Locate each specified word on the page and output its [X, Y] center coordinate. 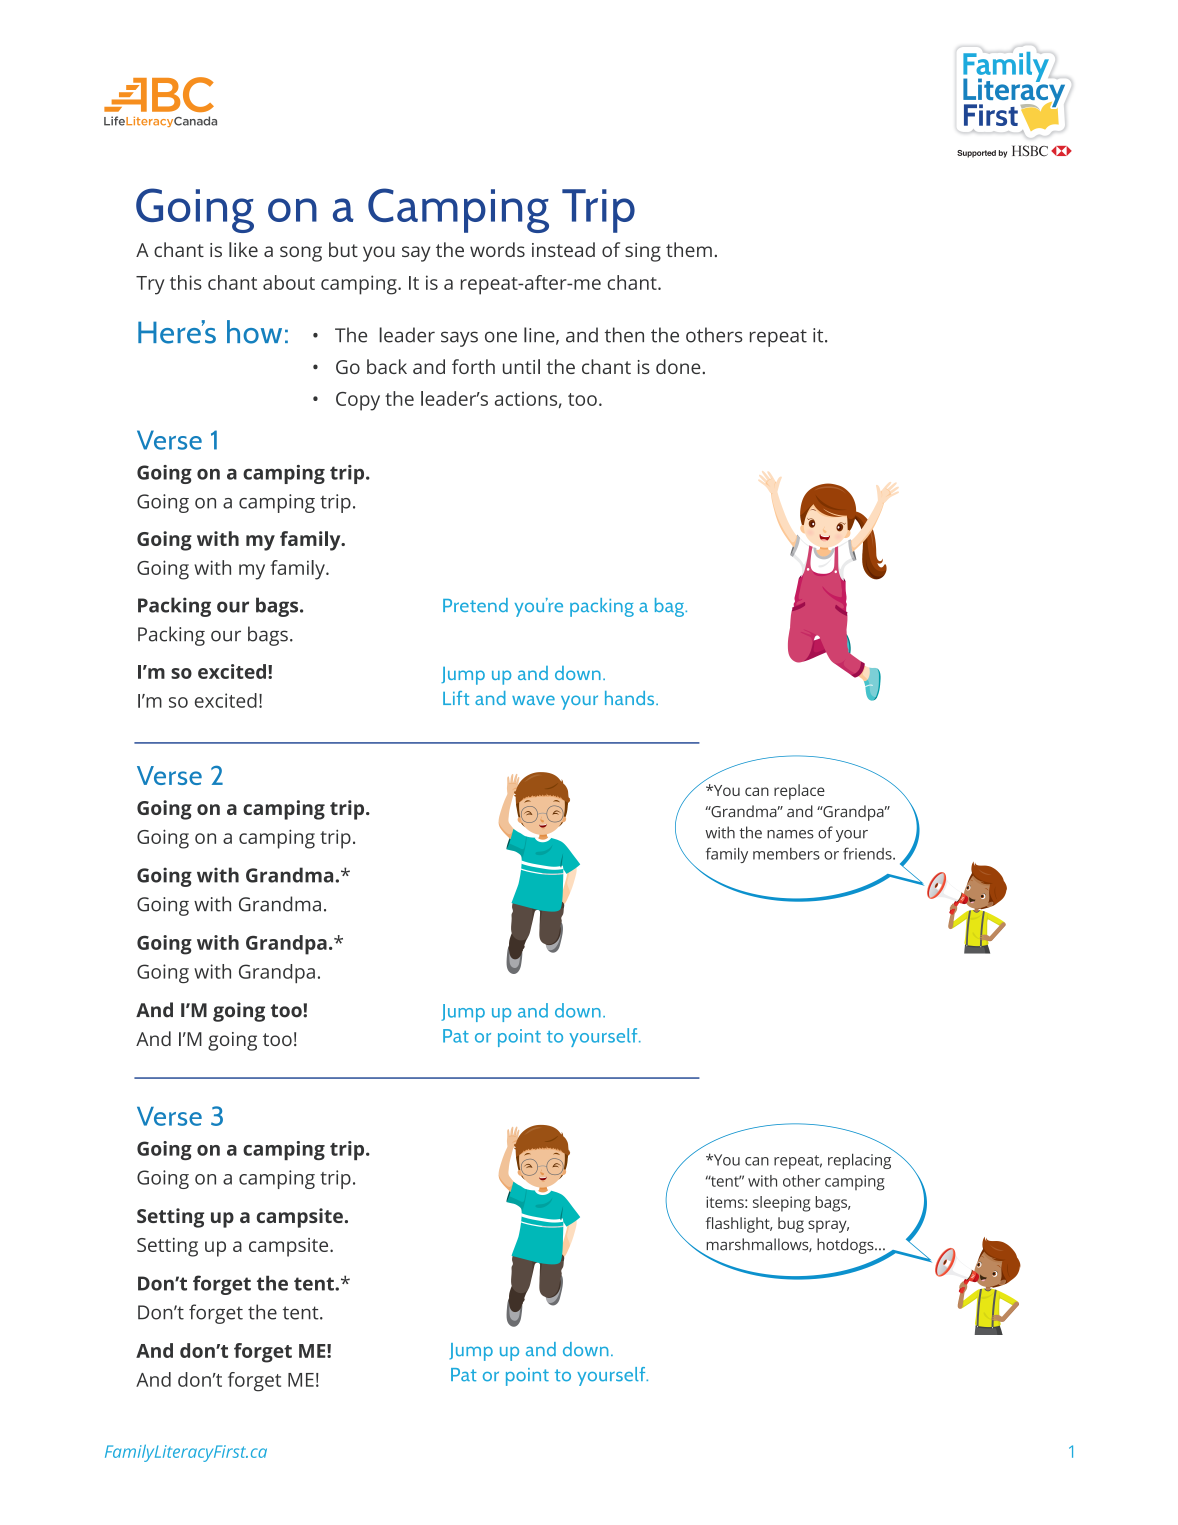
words [497, 249]
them [689, 249]
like [243, 249]
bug [791, 1225]
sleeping [782, 1204]
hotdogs [846, 1246]
